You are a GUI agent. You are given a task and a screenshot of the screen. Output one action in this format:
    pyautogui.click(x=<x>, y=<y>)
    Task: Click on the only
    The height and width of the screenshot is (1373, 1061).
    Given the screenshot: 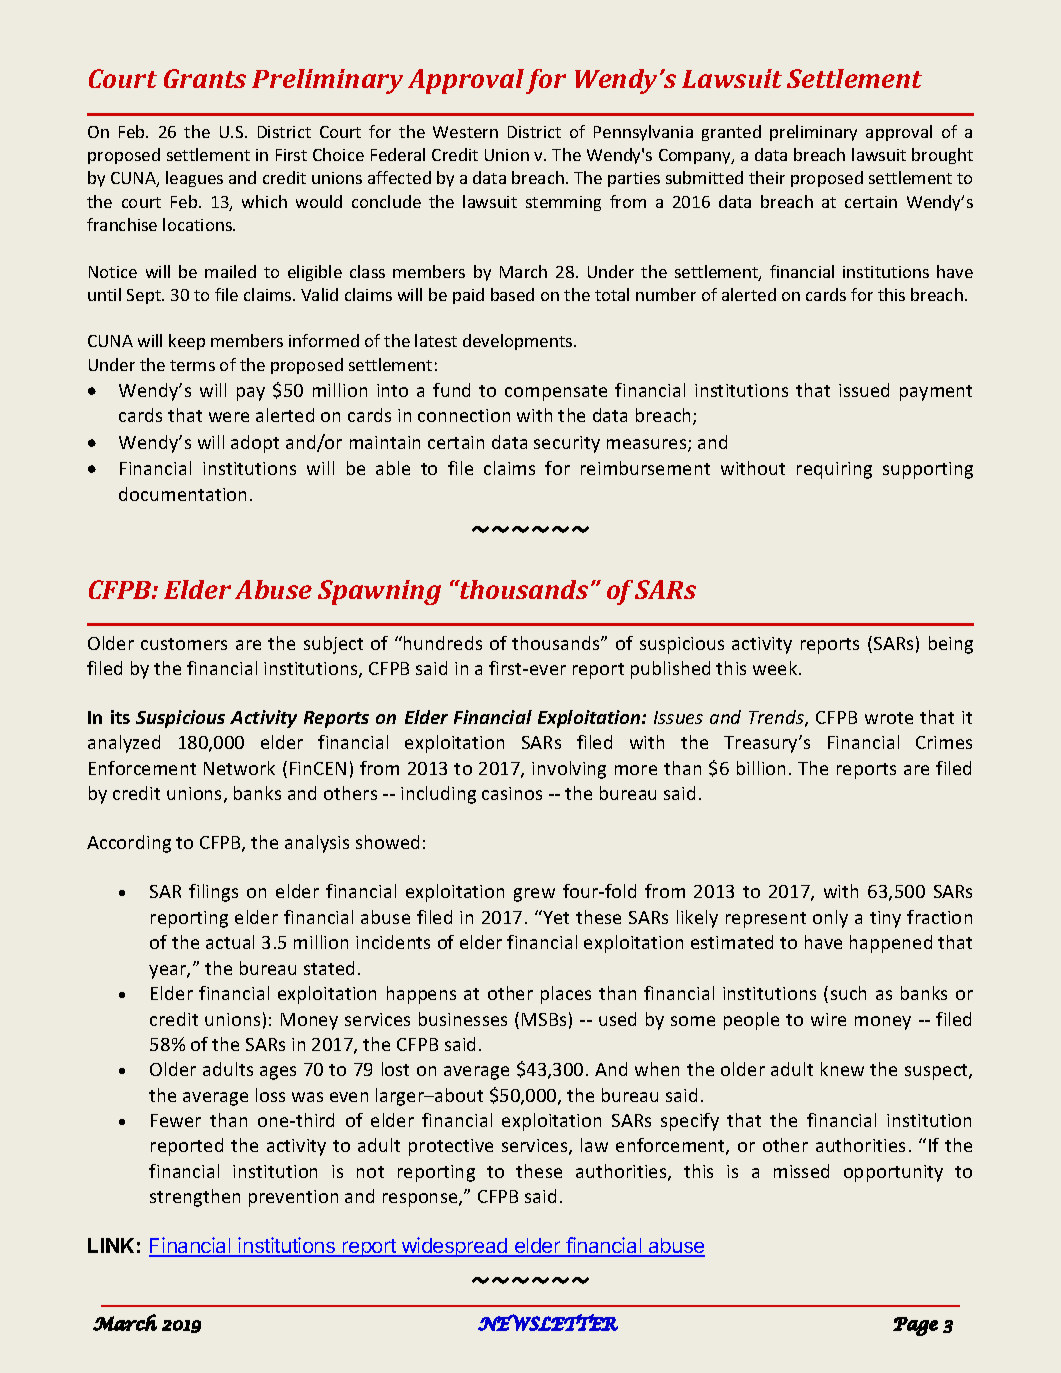 What is the action you would take?
    pyautogui.click(x=830, y=919)
